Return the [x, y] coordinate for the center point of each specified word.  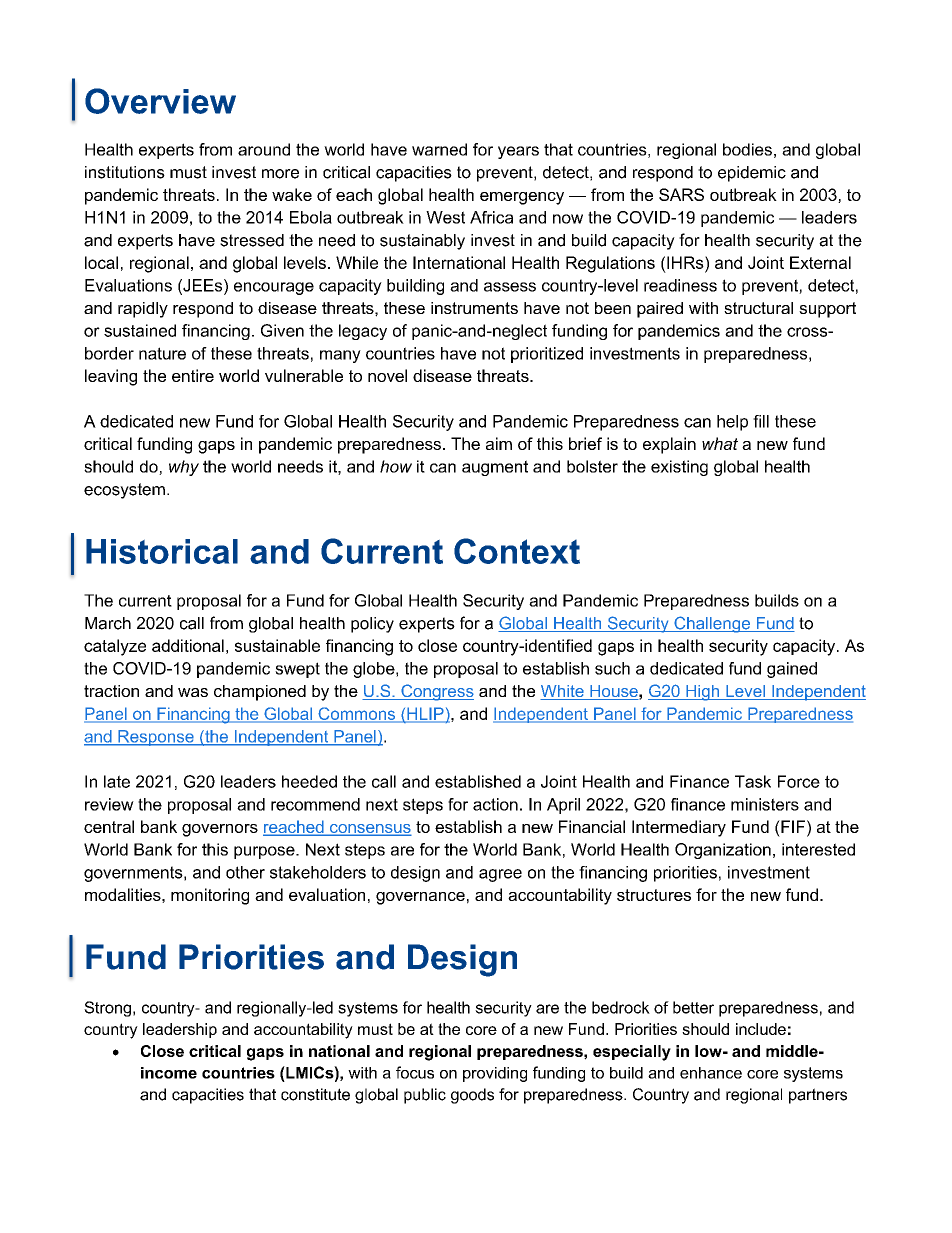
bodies [747, 149]
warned [439, 149]
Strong [107, 1009]
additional [188, 645]
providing [495, 1074]
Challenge [712, 624]
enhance [711, 1073]
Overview [160, 101]
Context [517, 551]
